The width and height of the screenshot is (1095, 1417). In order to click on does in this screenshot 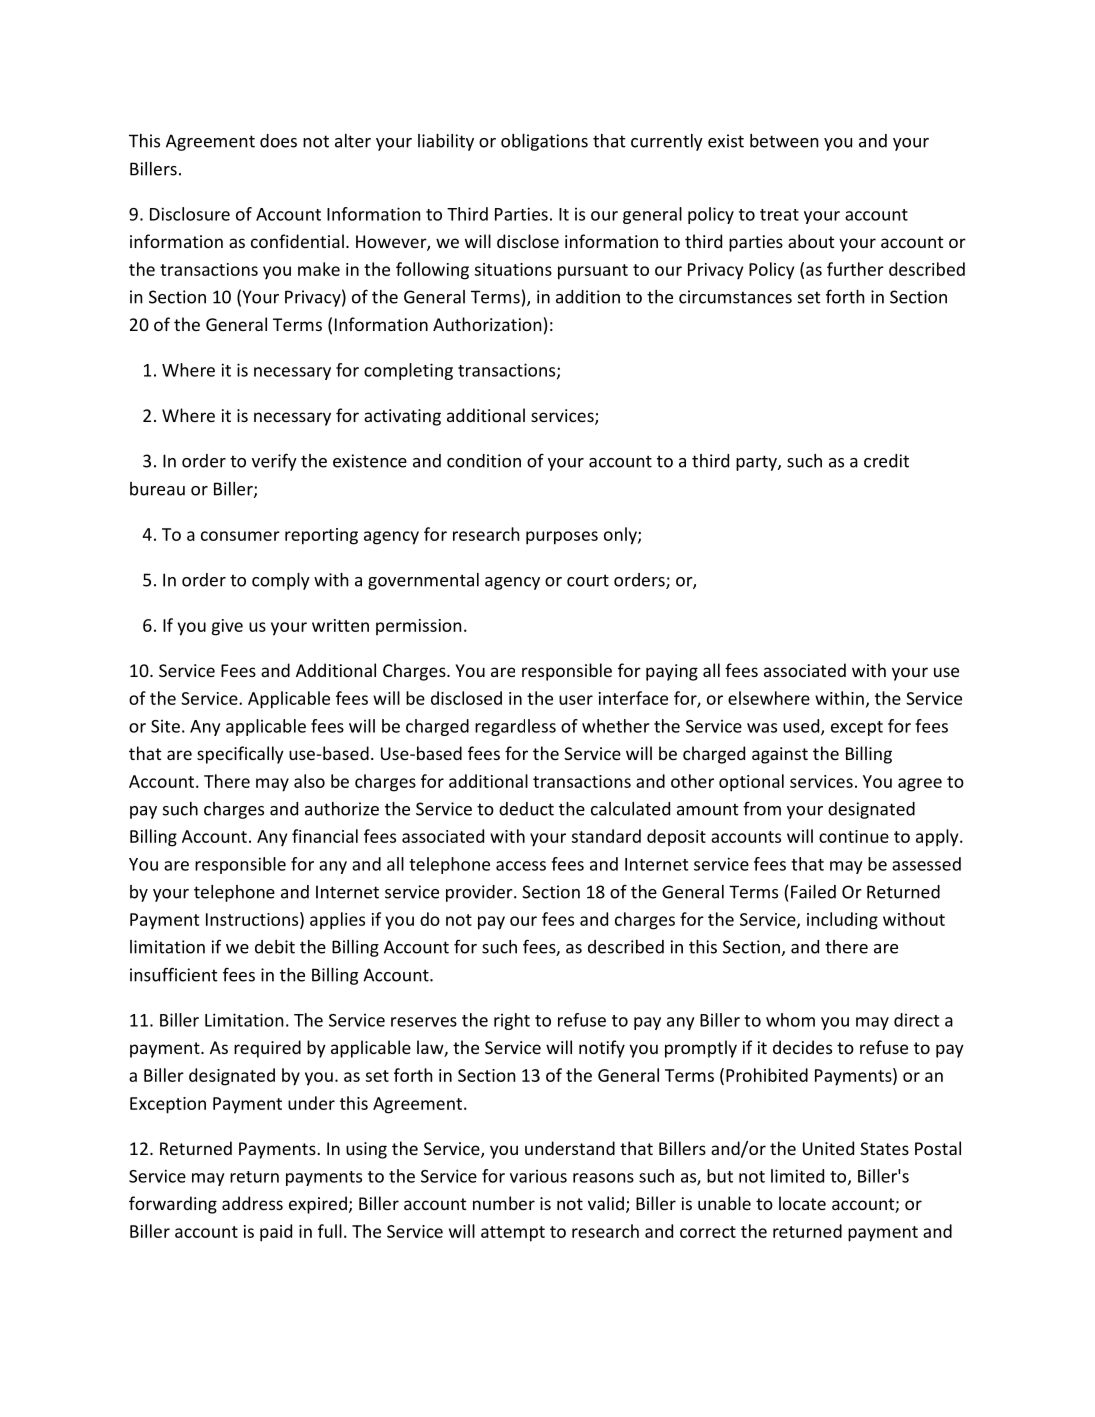, I will do `click(278, 141)`.
